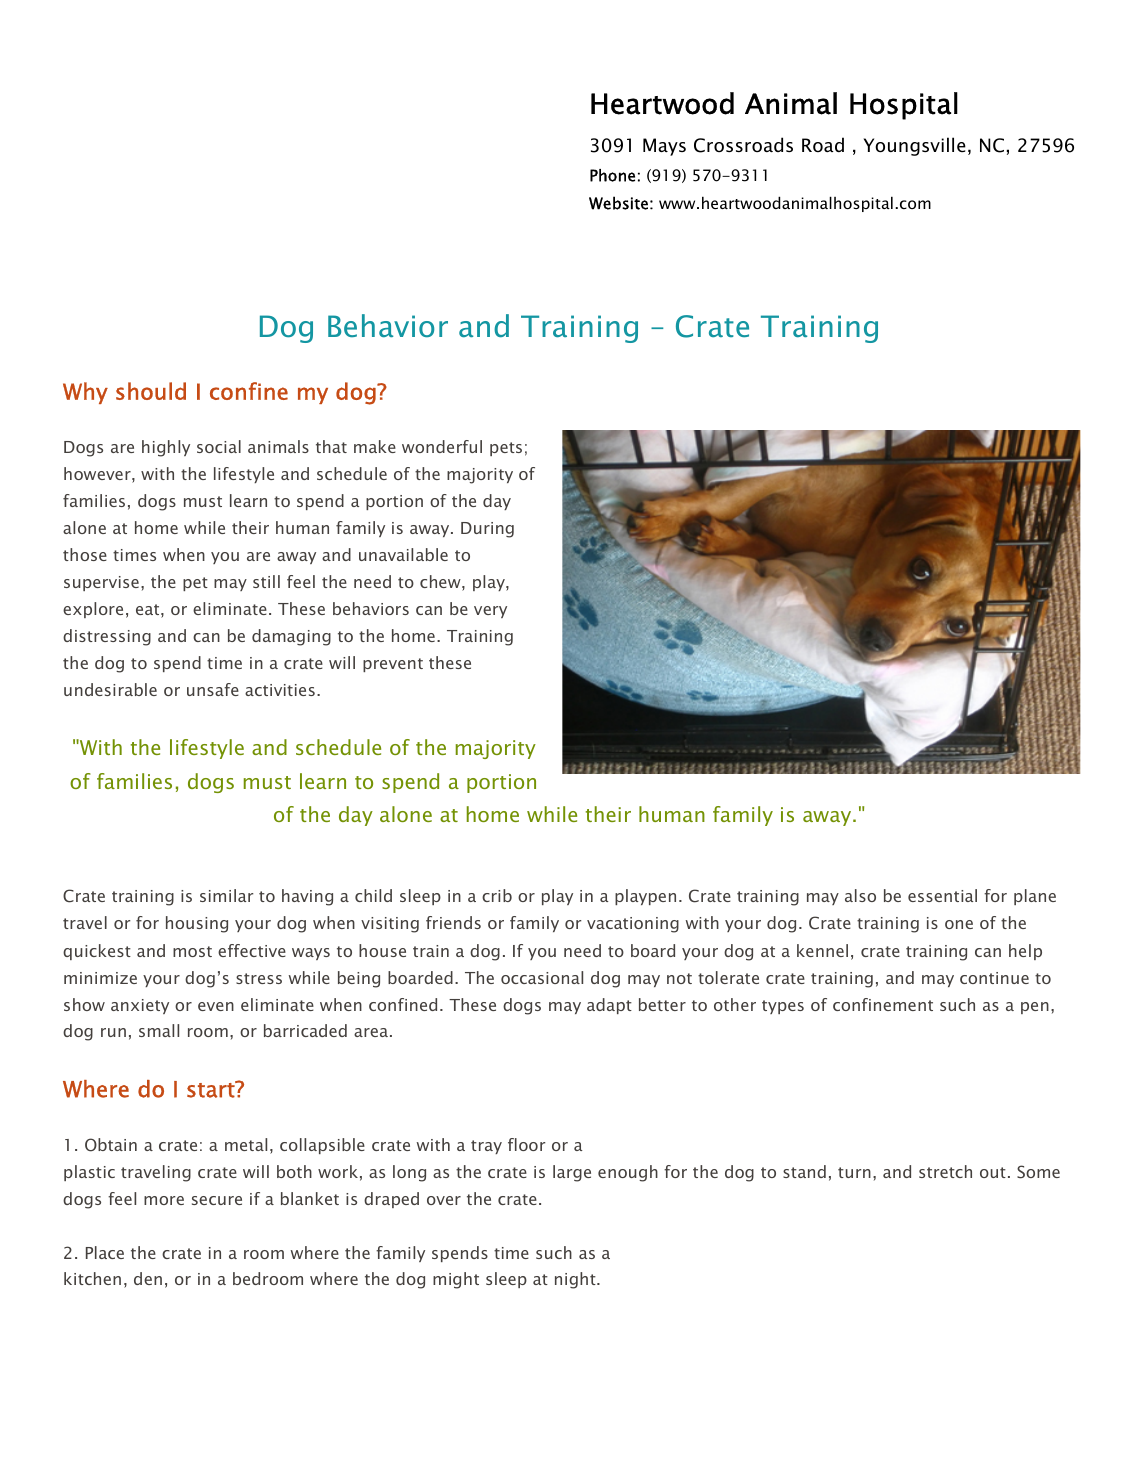 This image has height=1473, width=1139. Describe the element at coordinates (576, 1280) in the image. I see `night` at that location.
